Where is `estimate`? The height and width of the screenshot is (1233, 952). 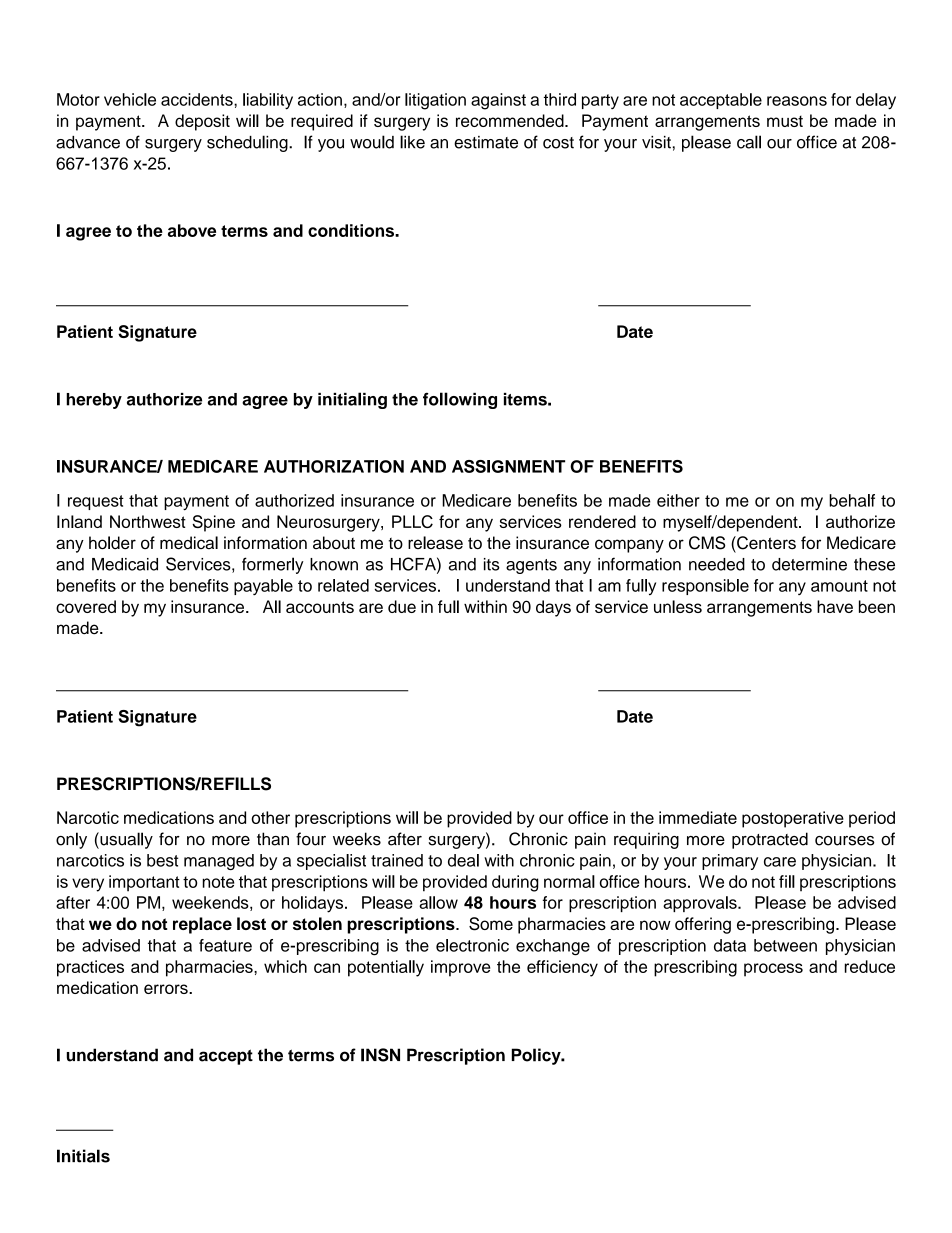 estimate is located at coordinates (486, 142).
